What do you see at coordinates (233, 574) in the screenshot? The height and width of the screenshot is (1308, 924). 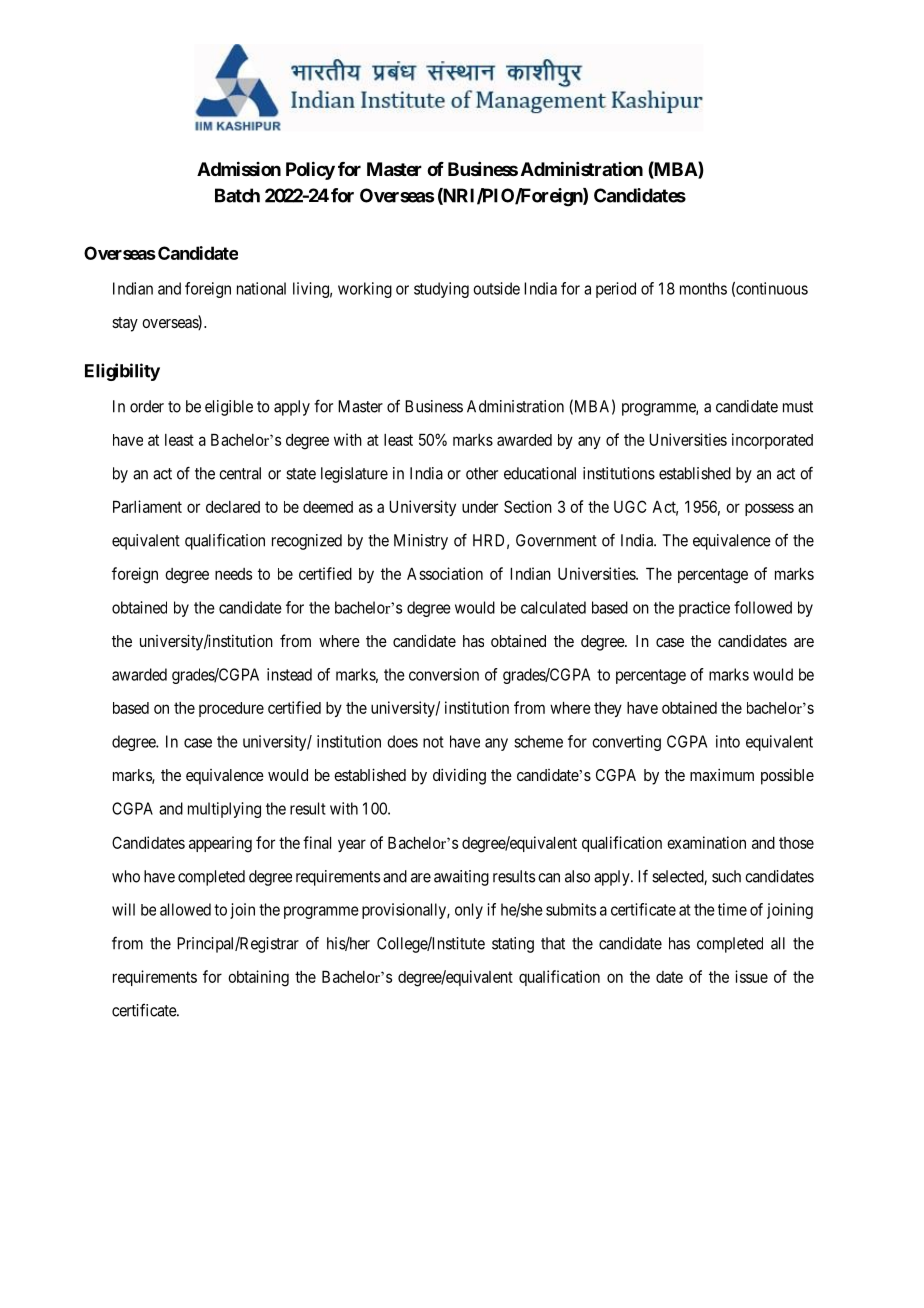 I see `needs` at bounding box center [233, 574].
